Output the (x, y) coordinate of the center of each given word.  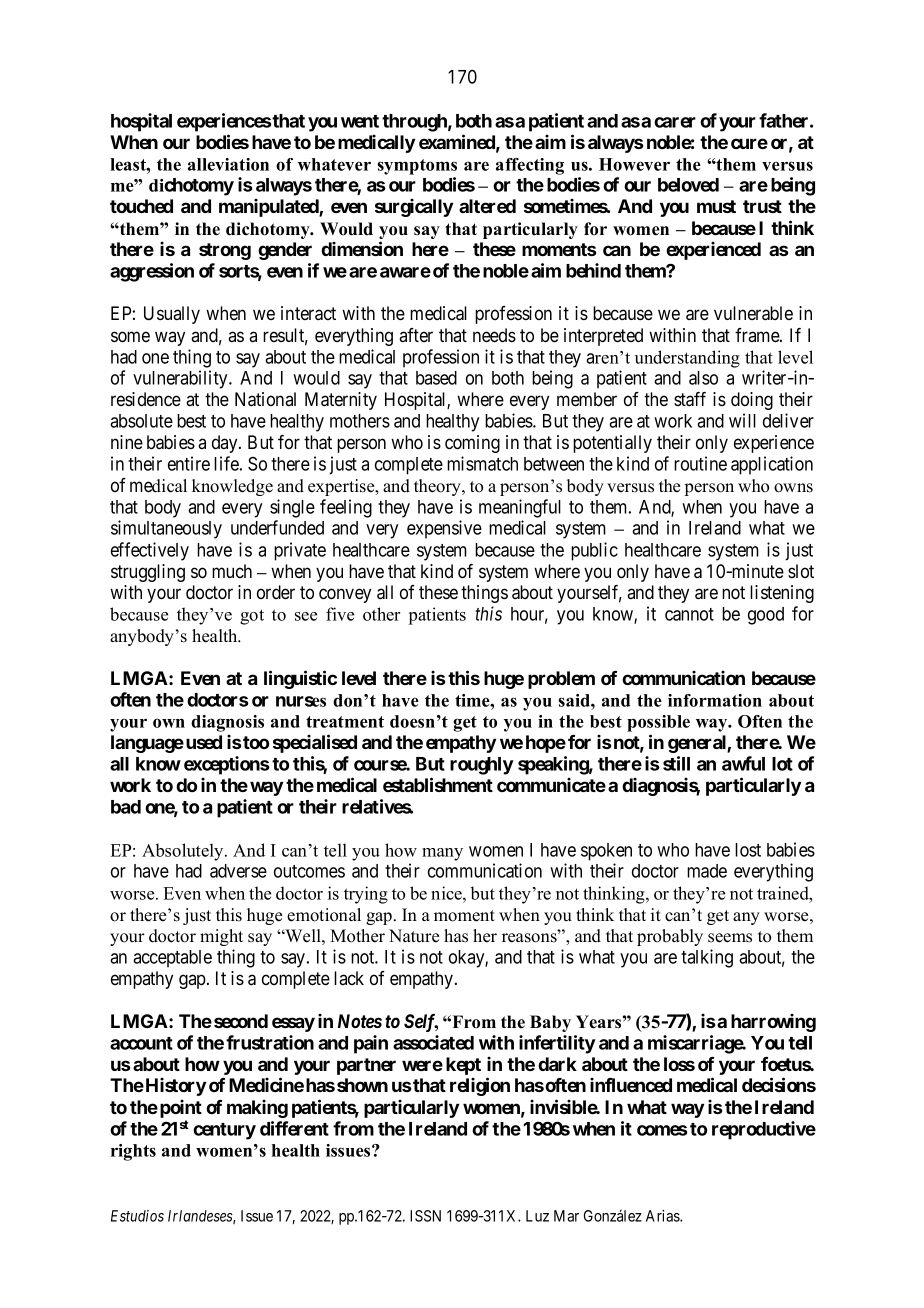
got (252, 617)
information (715, 700)
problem (561, 680)
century (224, 1131)
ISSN (425, 1216)
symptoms (417, 167)
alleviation (228, 164)
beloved (688, 185)
